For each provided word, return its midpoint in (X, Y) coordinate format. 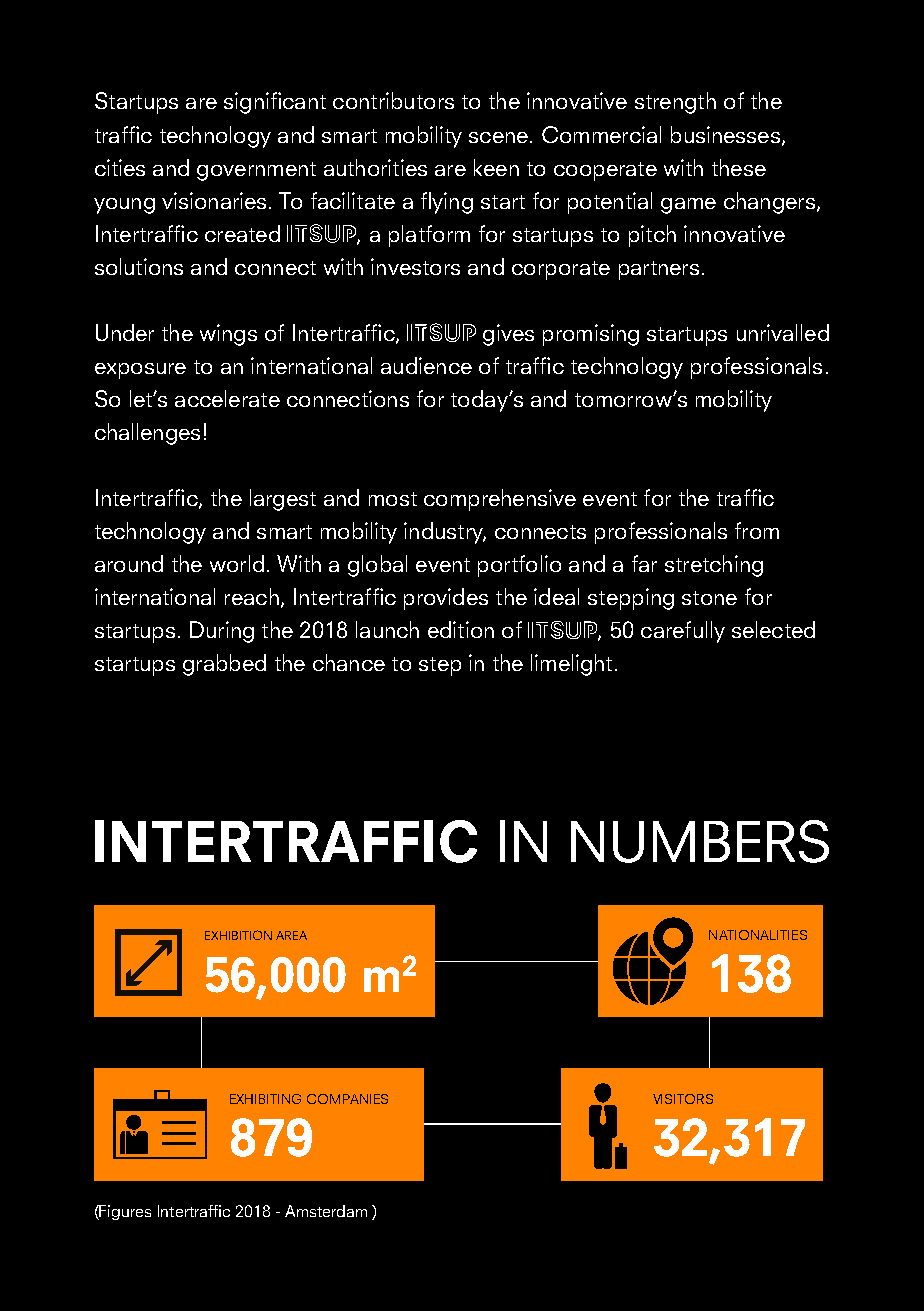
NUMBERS (700, 841)
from (757, 530)
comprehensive (500, 500)
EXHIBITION (238, 935)
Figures (124, 1212)
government (256, 171)
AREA (291, 935)
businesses (725, 134)
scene (498, 137)
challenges (147, 434)
